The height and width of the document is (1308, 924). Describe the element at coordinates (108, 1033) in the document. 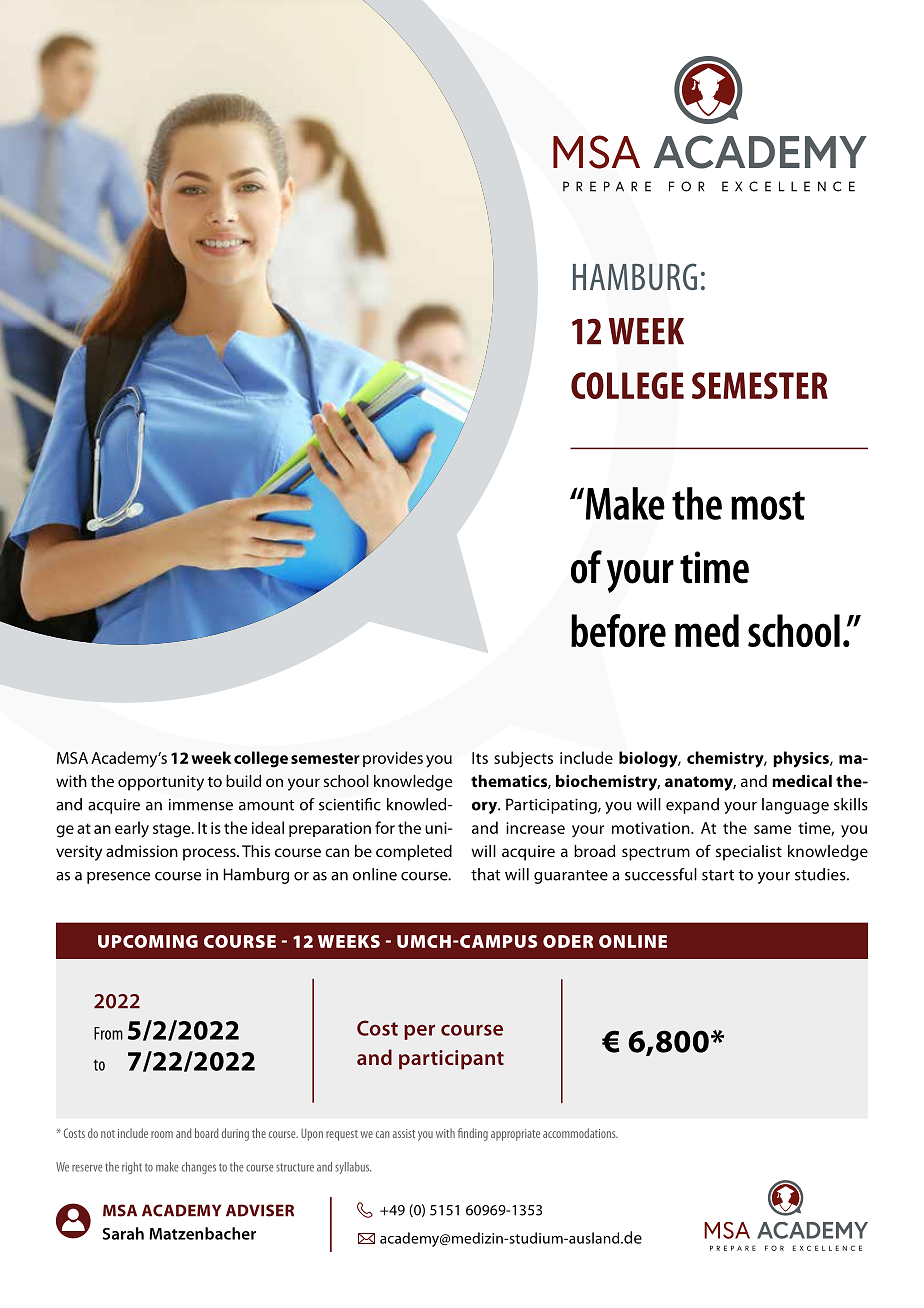

I see `From` at that location.
